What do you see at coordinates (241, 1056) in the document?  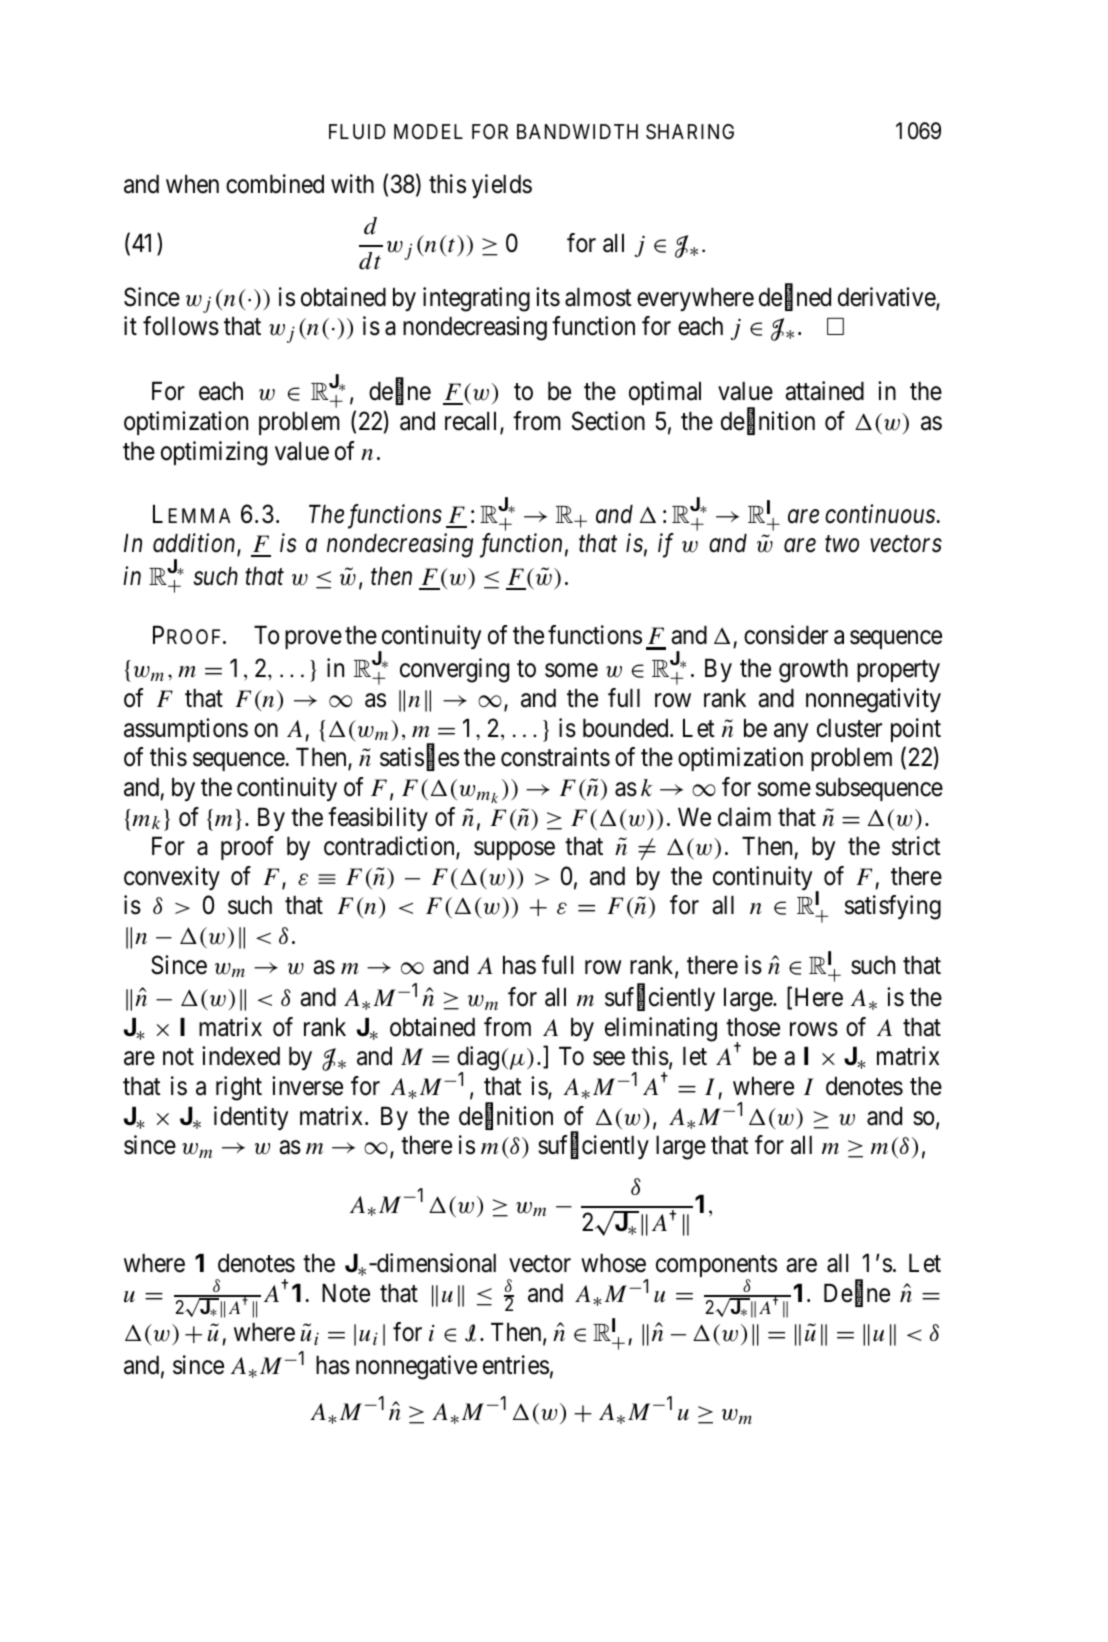 I see `indexed` at bounding box center [241, 1056].
